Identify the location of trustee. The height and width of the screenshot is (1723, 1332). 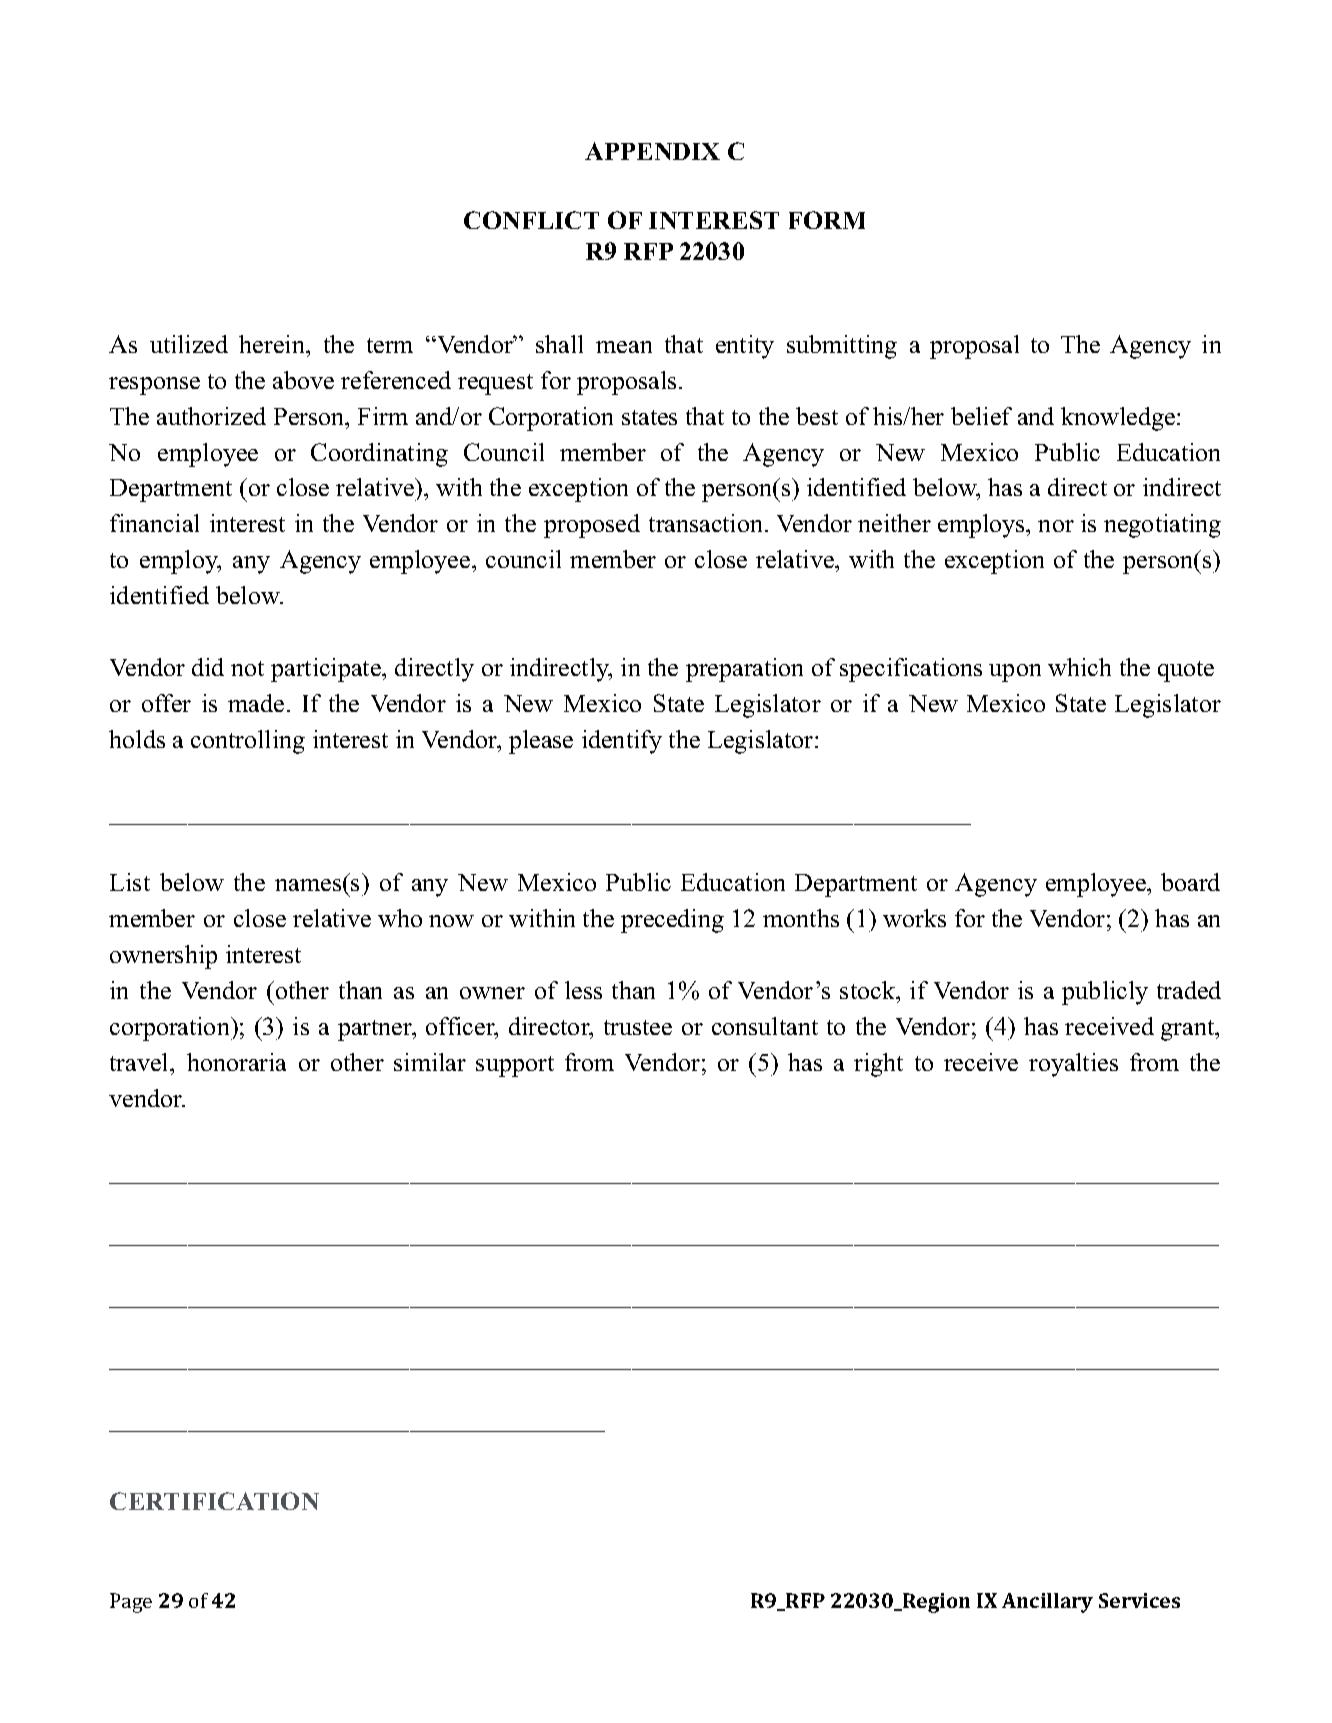
(638, 1027).
